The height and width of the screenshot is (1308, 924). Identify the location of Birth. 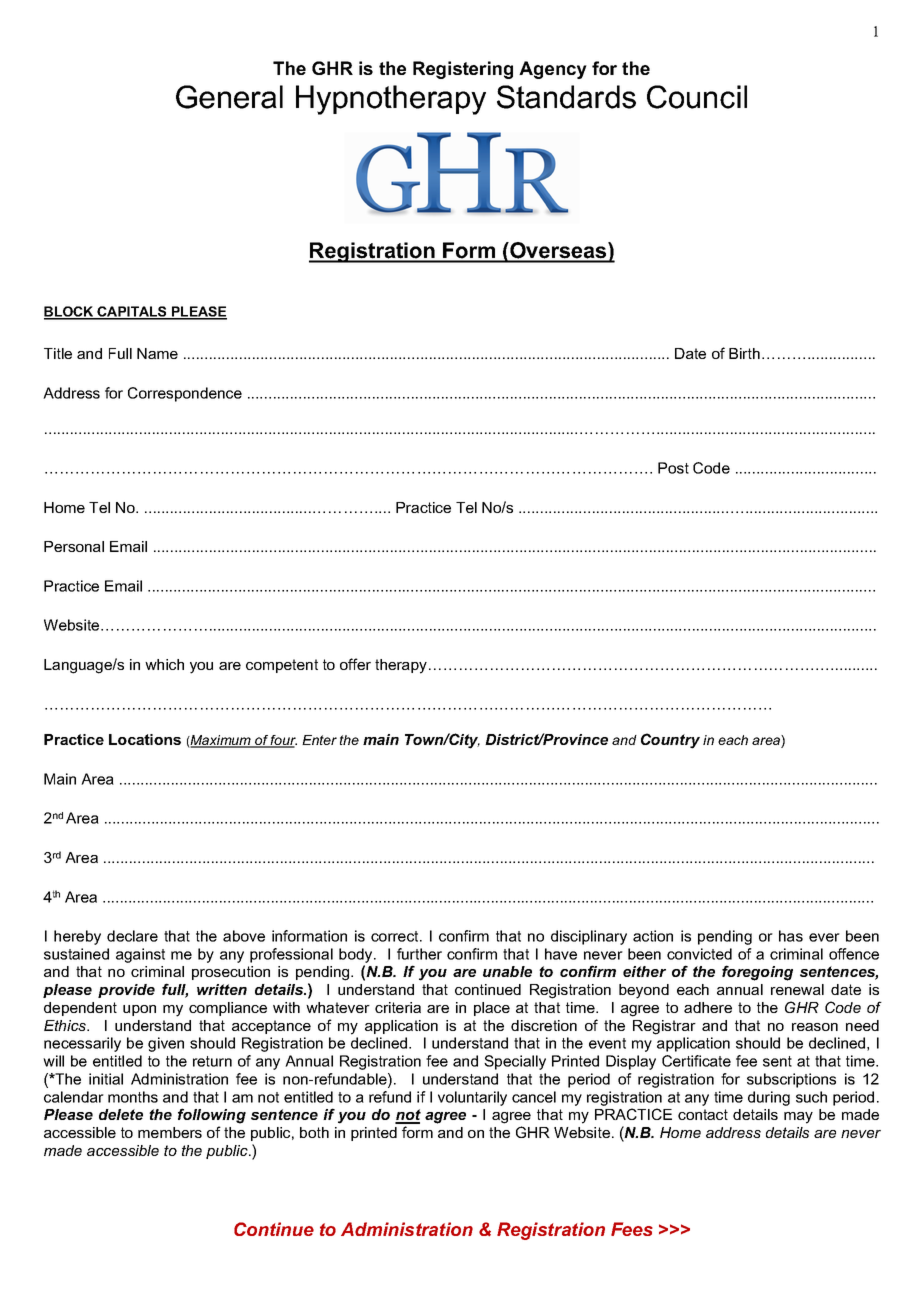
(744, 353).
